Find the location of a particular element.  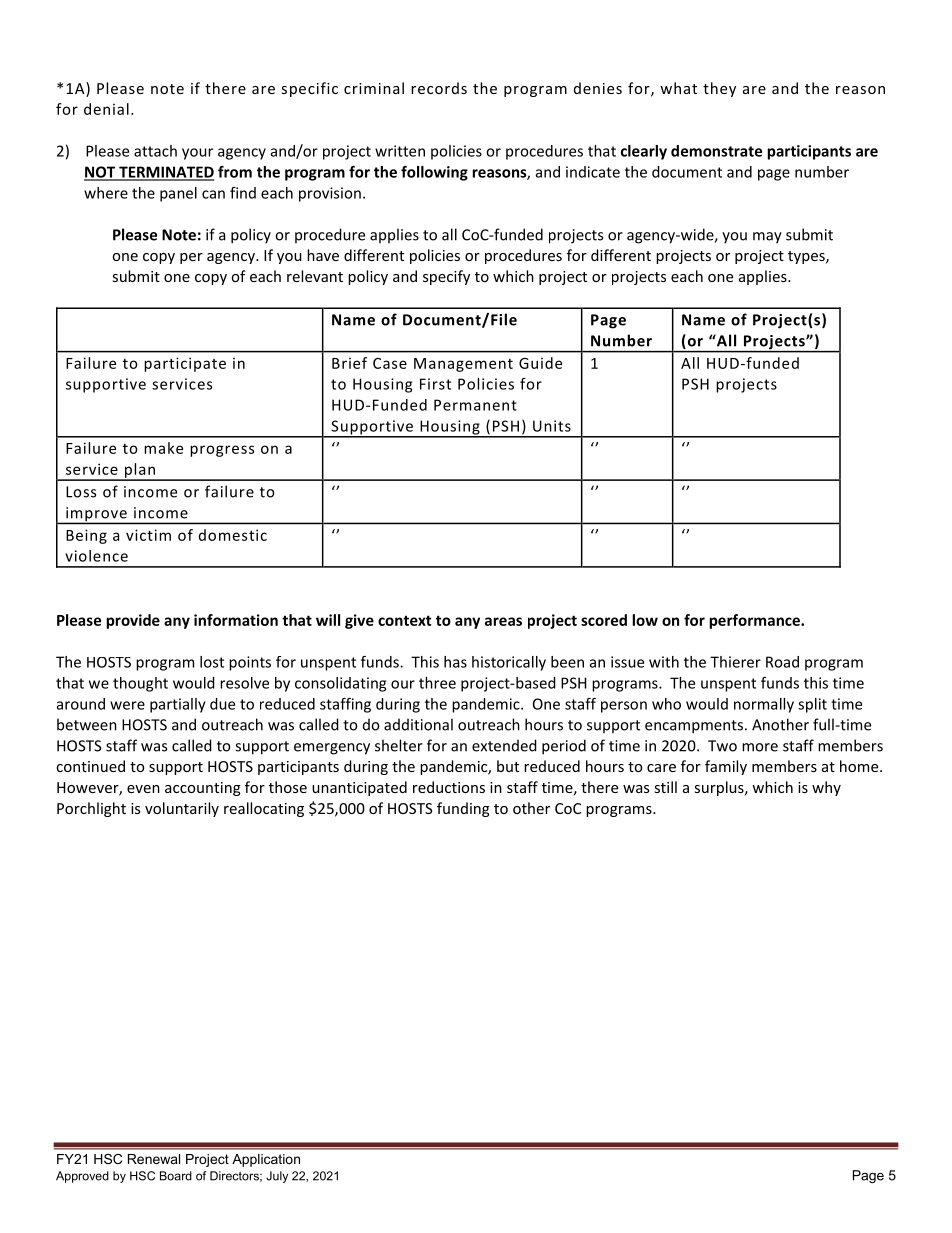

they is located at coordinates (719, 89).
